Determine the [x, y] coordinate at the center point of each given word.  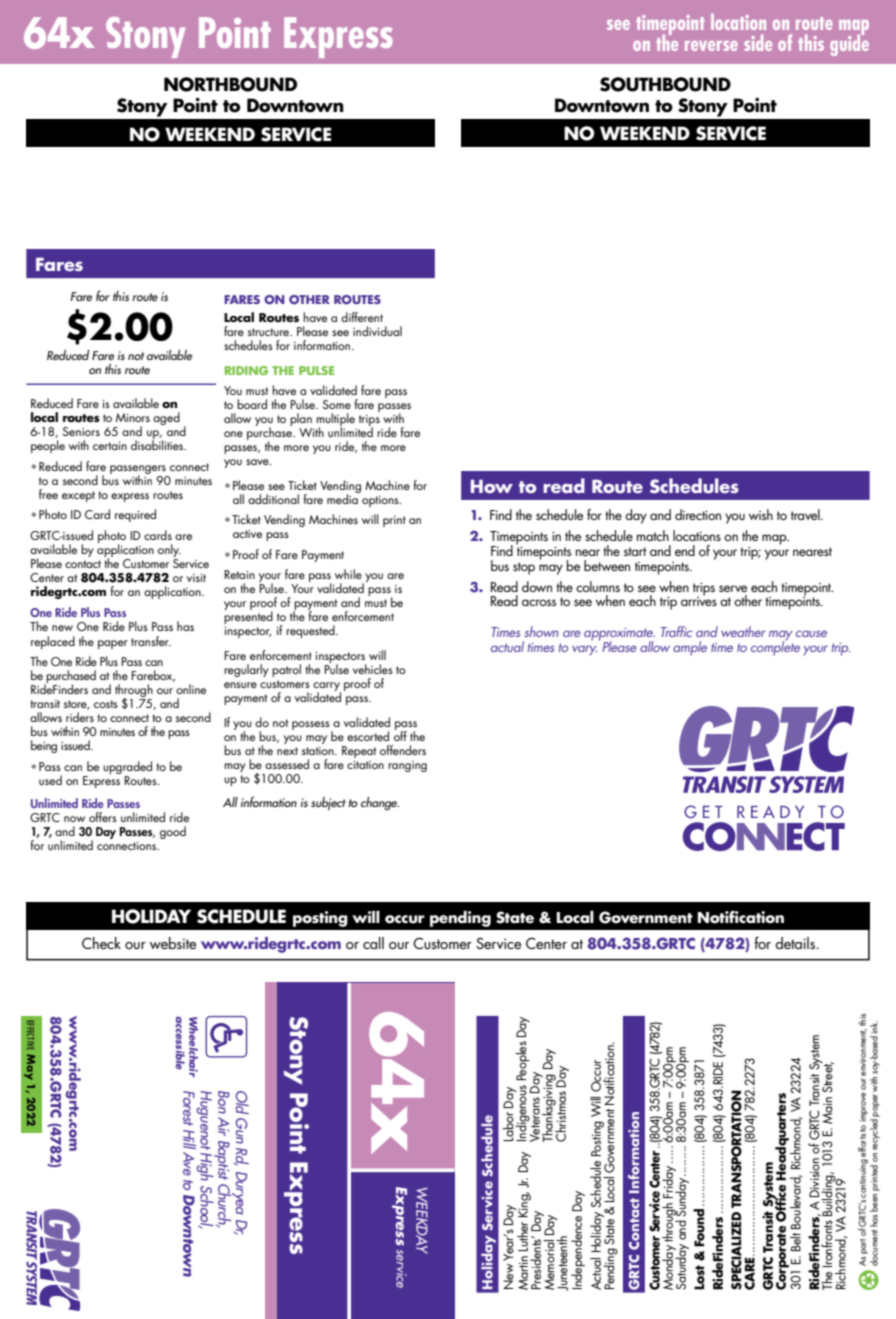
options [381, 501]
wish [761, 514]
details [796, 943]
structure [270, 332]
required [135, 515]
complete [775, 647]
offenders [403, 750]
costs [106, 704]
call [373, 943]
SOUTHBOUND [665, 84]
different [362, 317]
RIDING [246, 370]
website [173, 943]
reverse [711, 46]
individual [377, 331]
